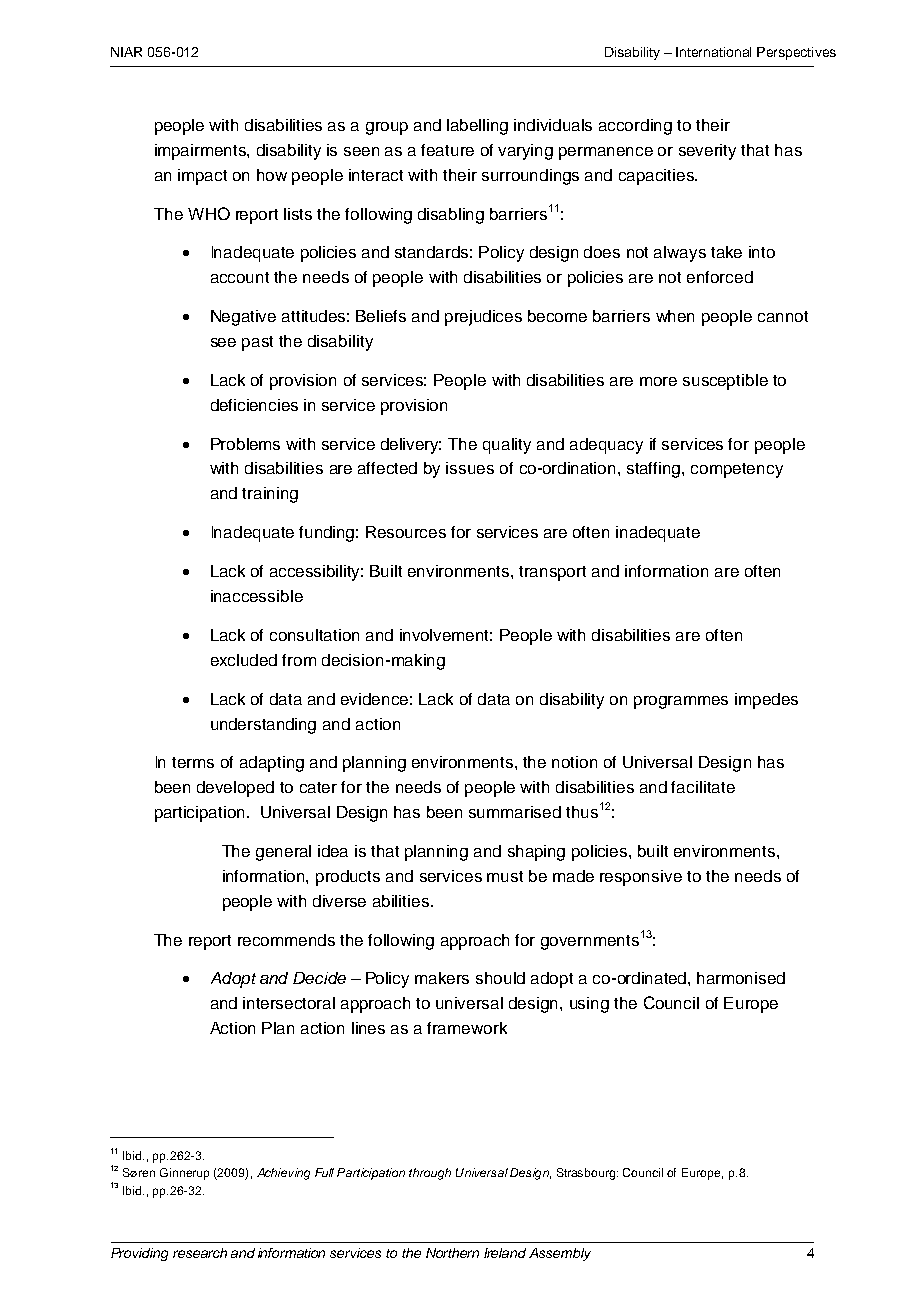  I want to click on Northern, so click(452, 1253).
